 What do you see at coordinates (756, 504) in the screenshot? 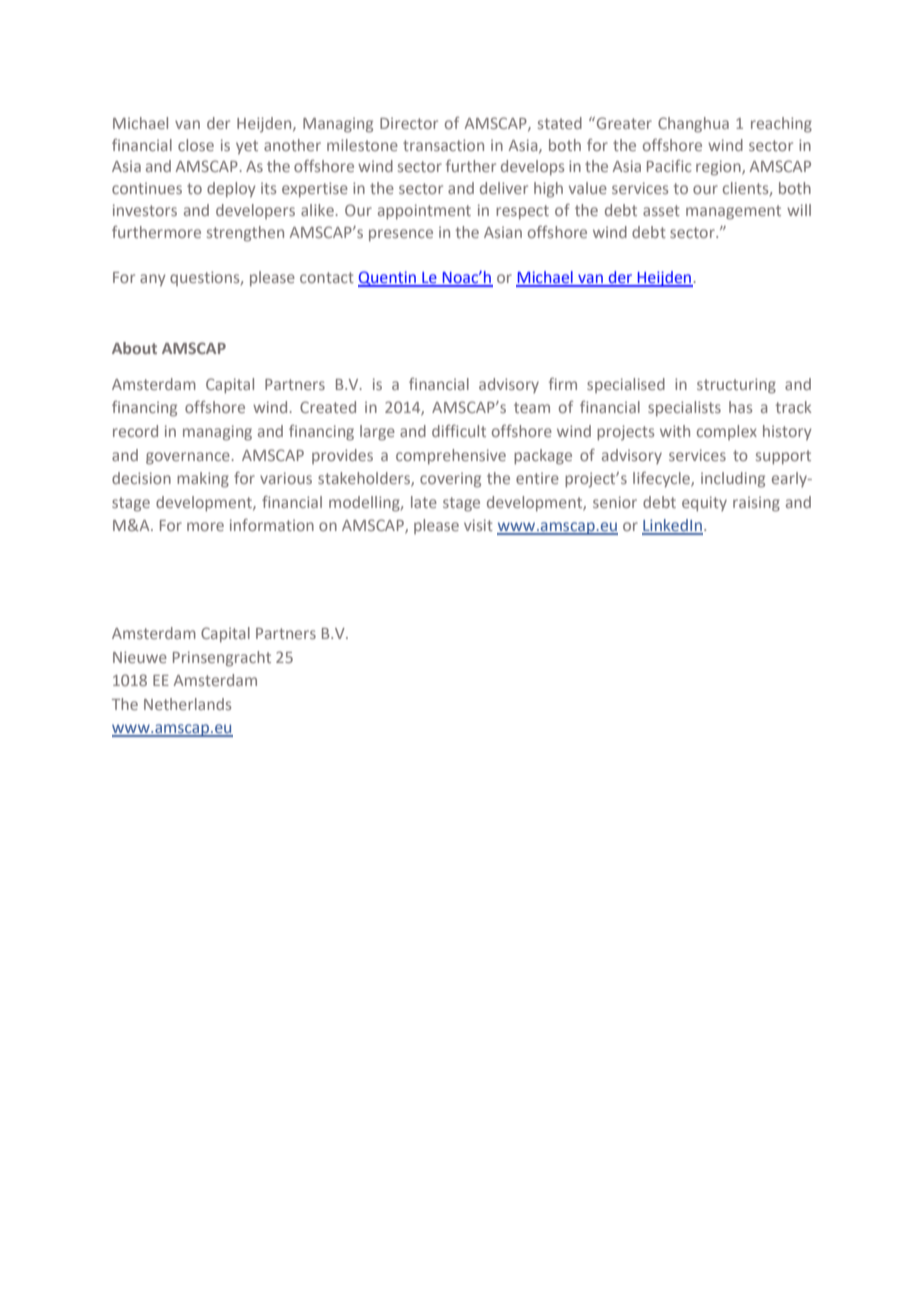
I see `raising` at bounding box center [756, 504].
